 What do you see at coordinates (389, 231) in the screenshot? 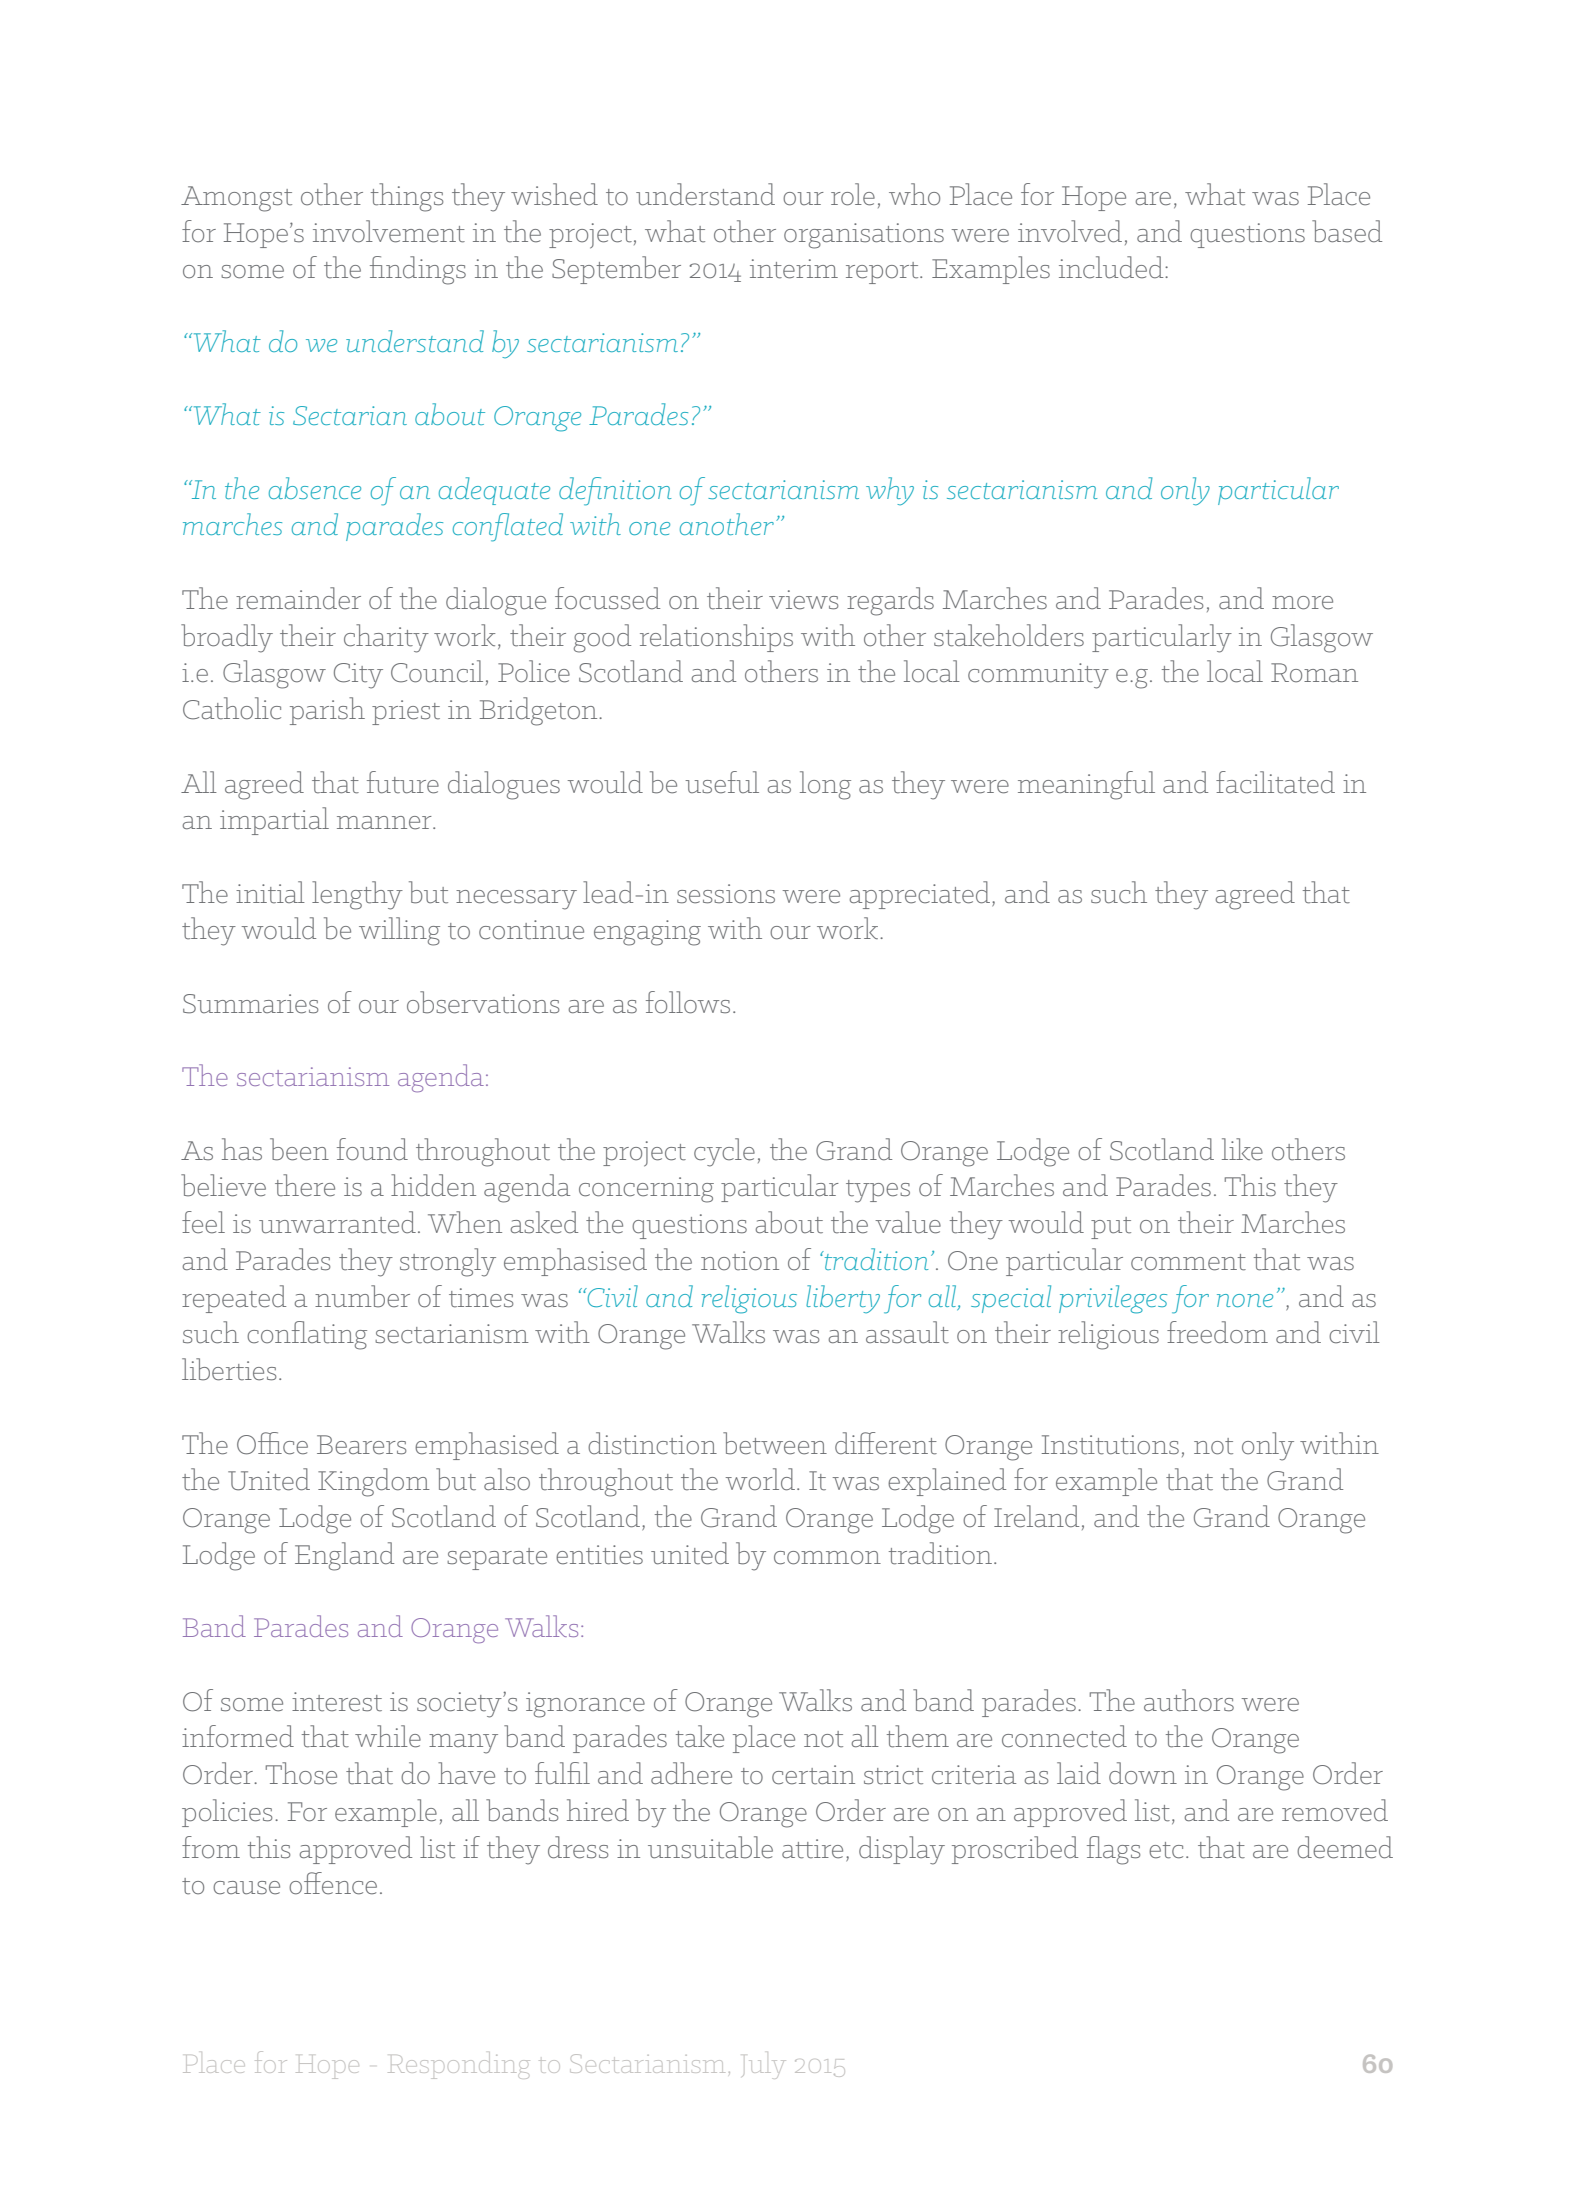
I see `involvement` at bounding box center [389, 231].
